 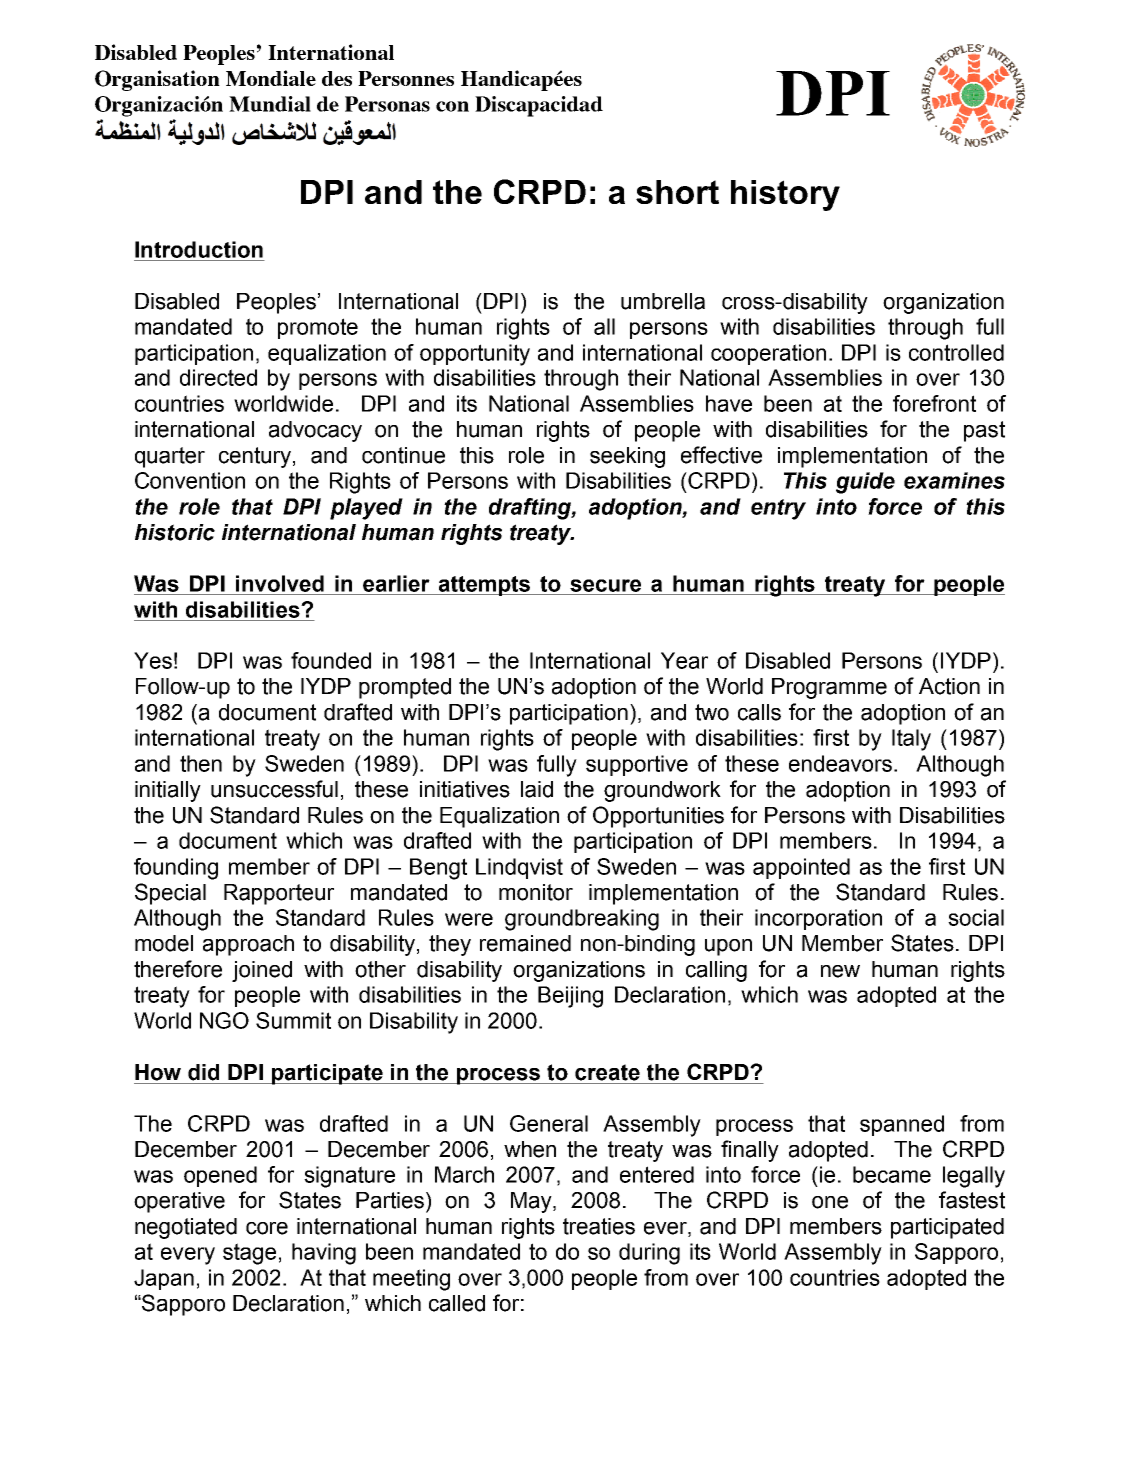 I want to click on Convention, so click(x=190, y=480).
